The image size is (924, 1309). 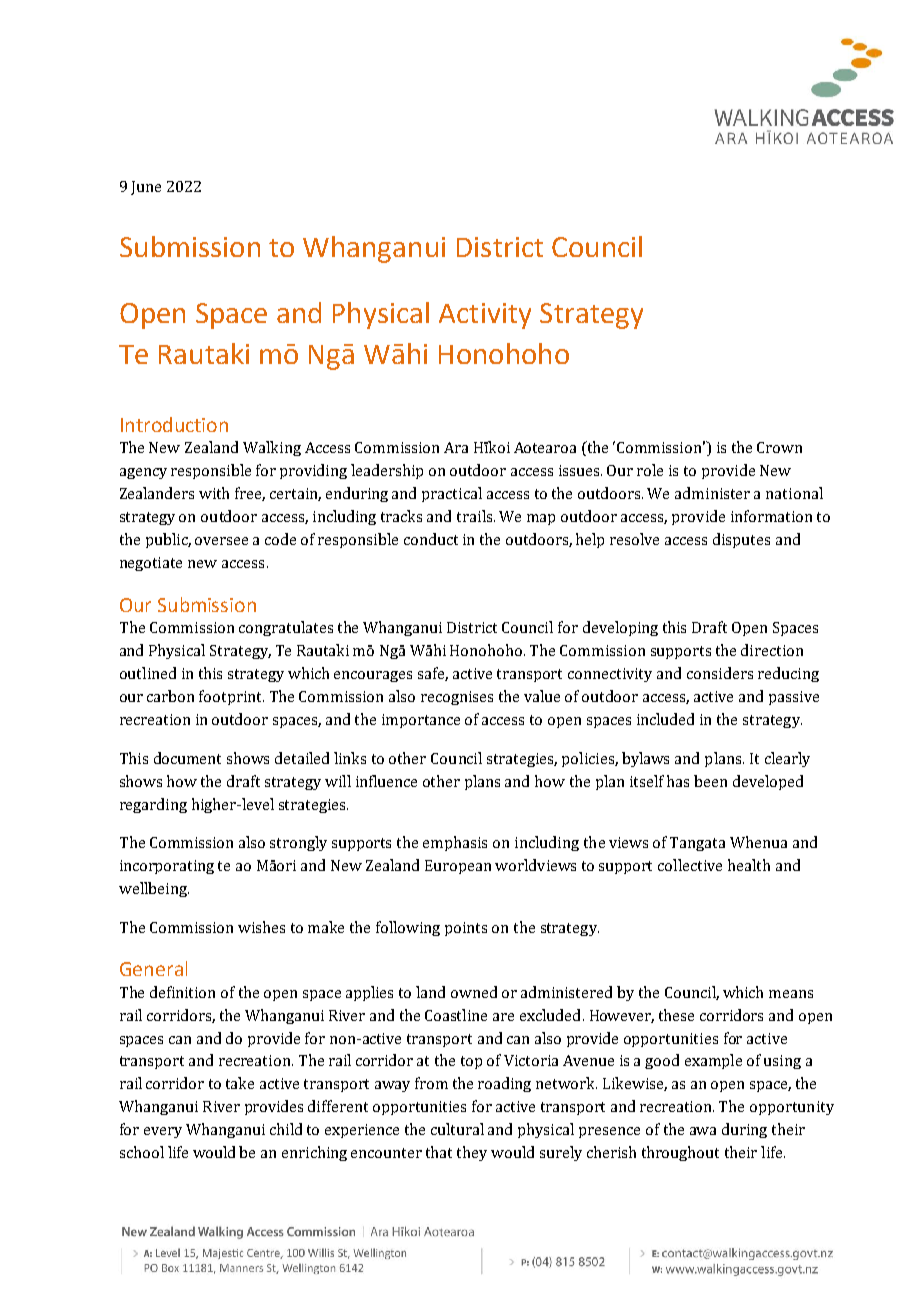 I want to click on footprint, so click(x=231, y=697).
